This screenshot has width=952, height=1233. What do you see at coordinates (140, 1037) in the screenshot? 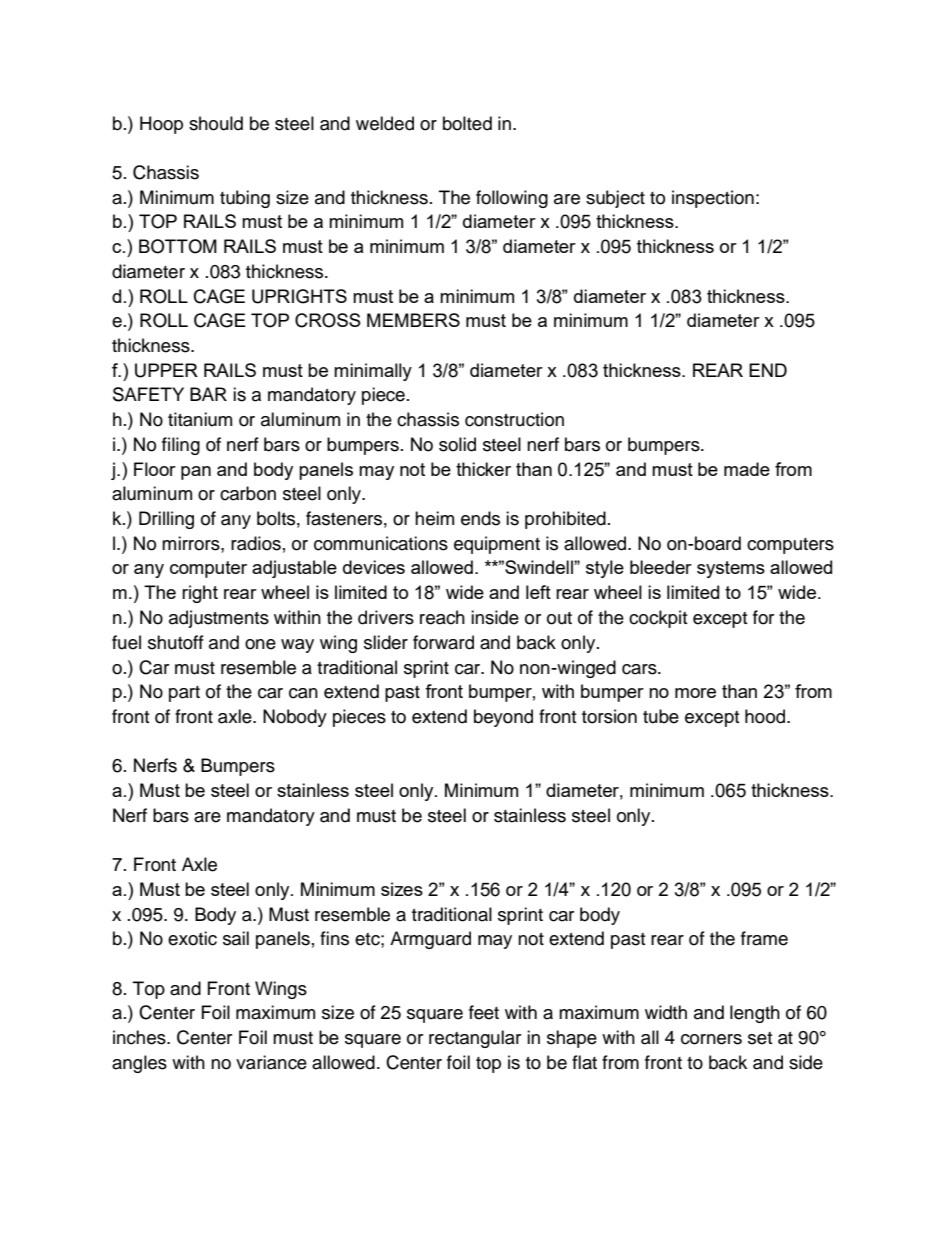
I see `inches` at bounding box center [140, 1037].
